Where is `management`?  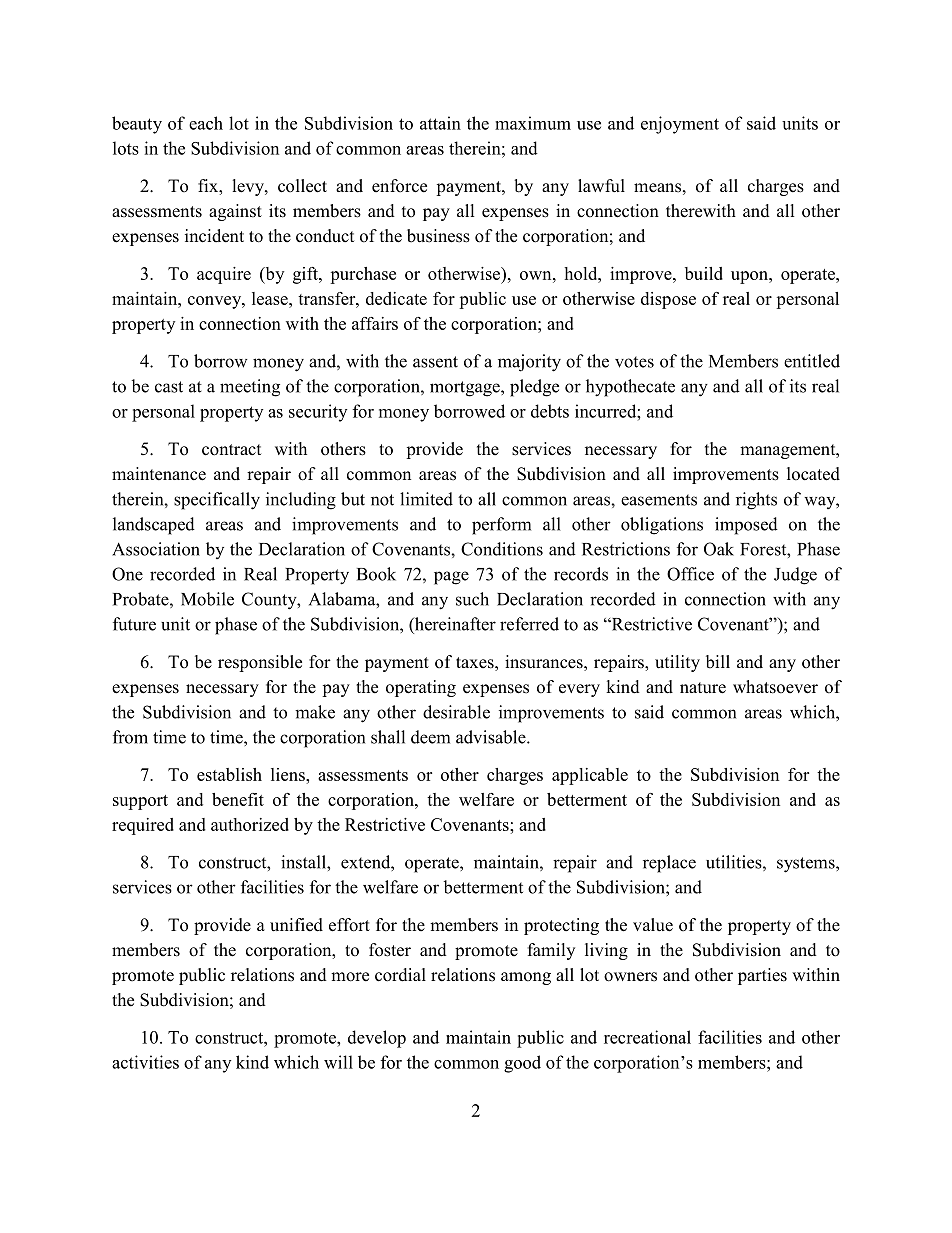 management is located at coordinates (789, 451).
